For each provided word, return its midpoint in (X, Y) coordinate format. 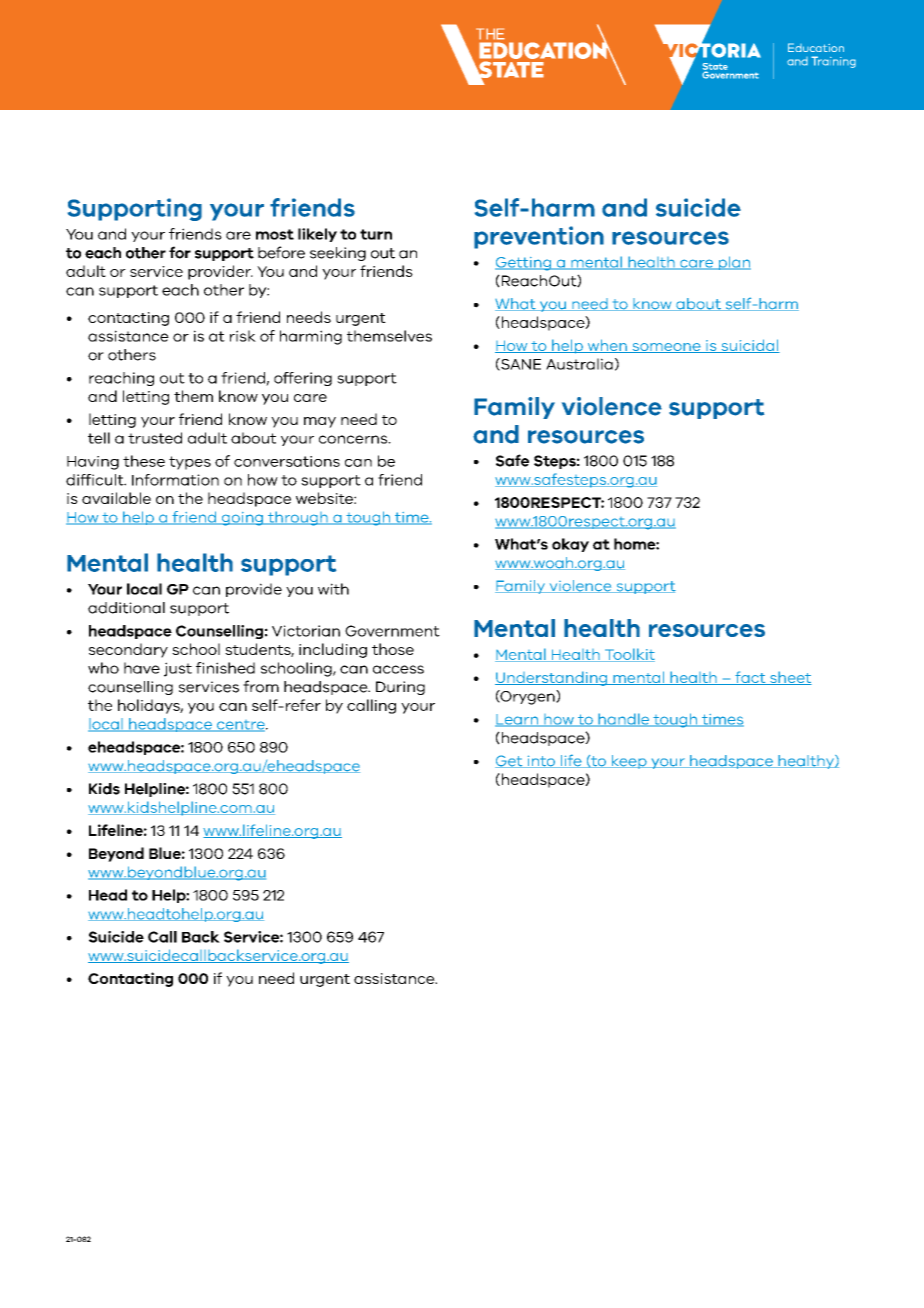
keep (629, 762)
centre (241, 726)
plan (733, 263)
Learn (518, 720)
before (281, 252)
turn (376, 234)
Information (175, 480)
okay (570, 545)
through (298, 518)
